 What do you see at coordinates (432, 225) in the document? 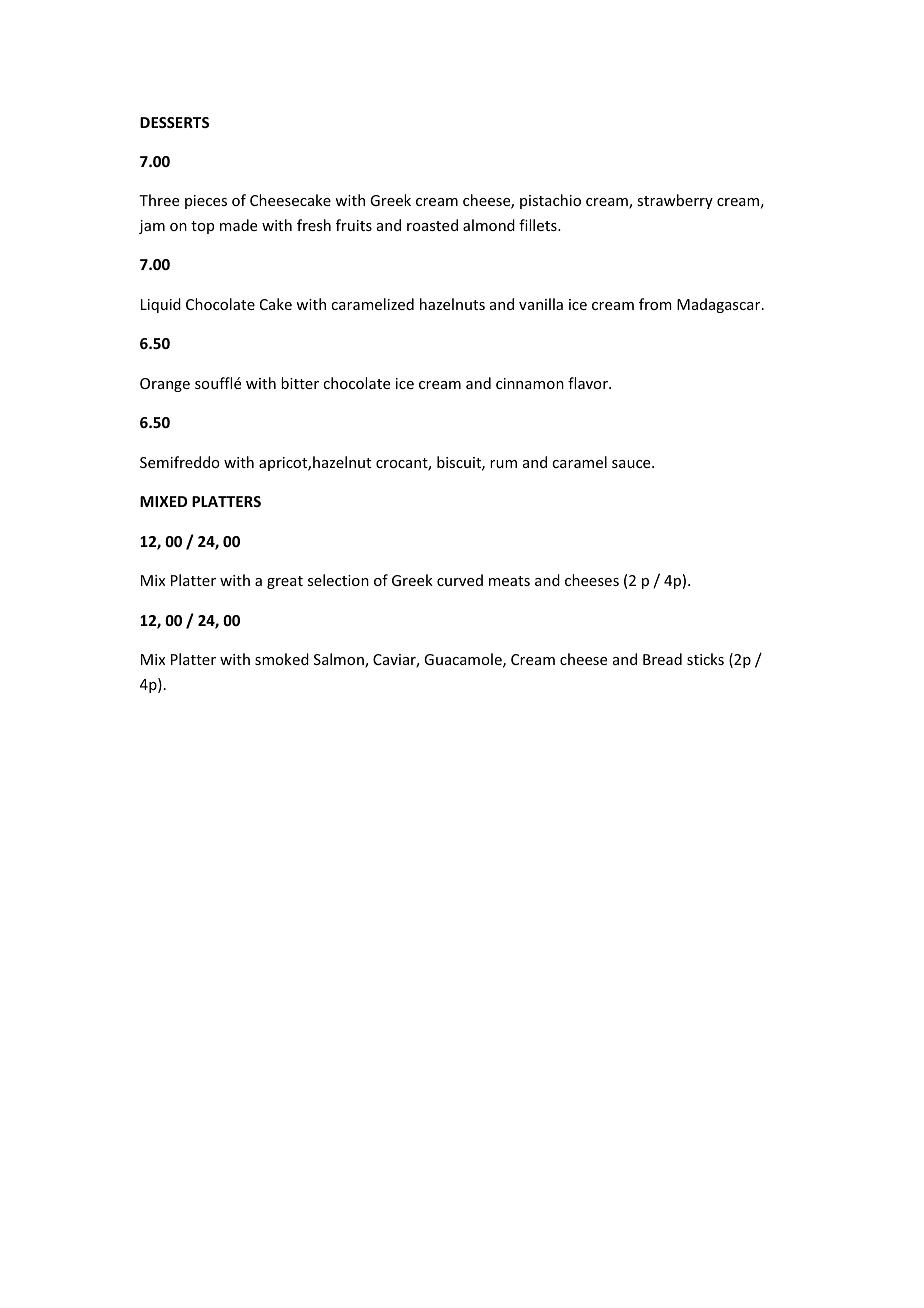
I see `roasted` at bounding box center [432, 225].
